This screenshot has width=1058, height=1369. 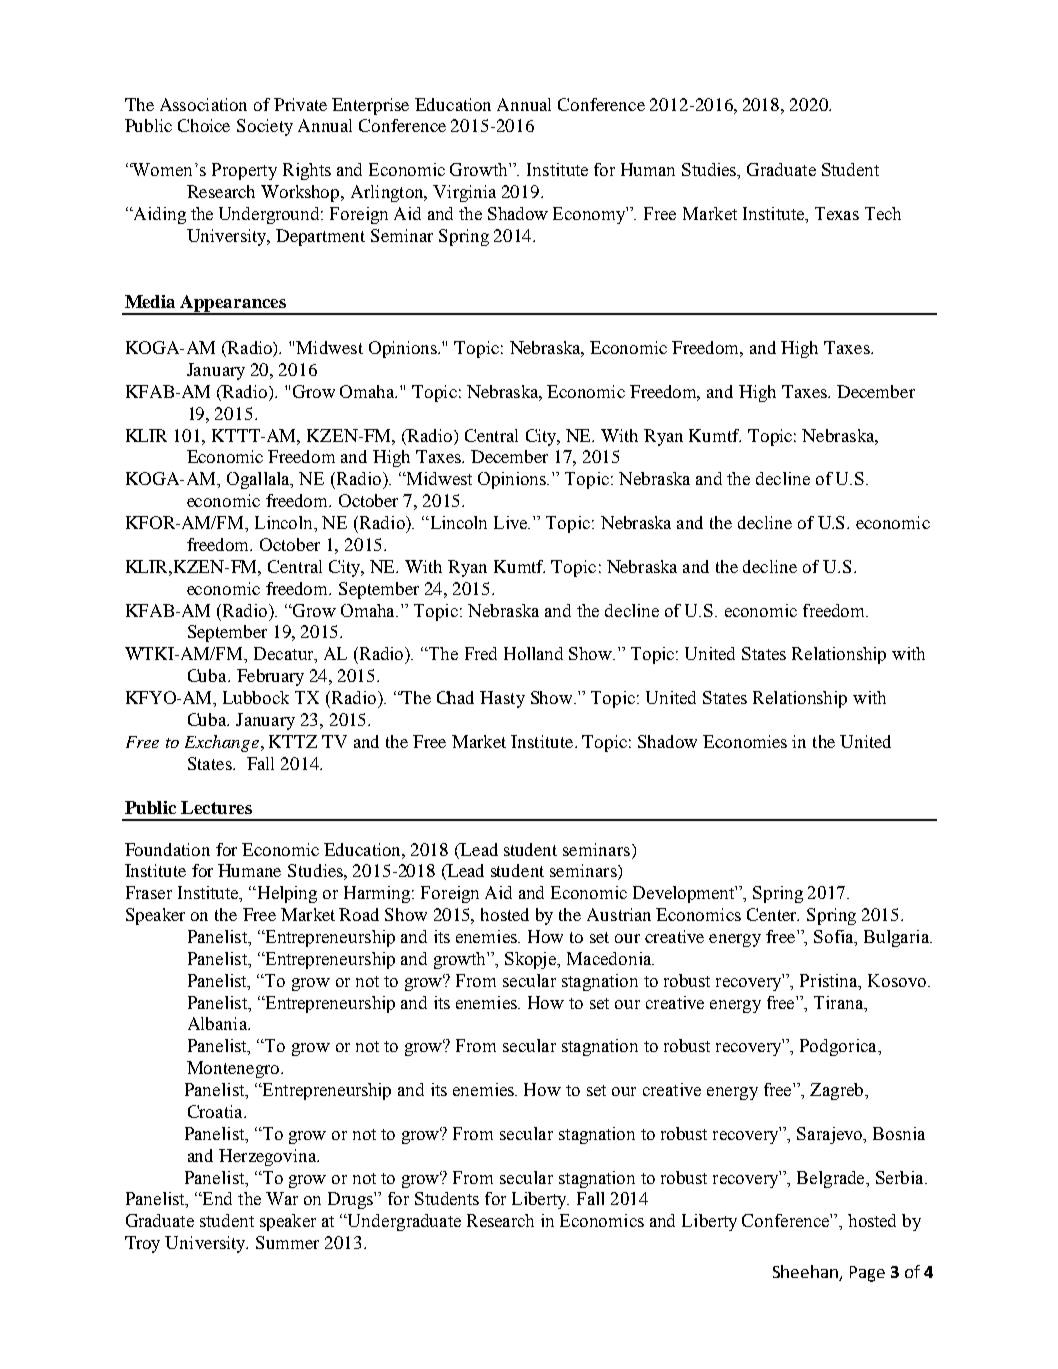 I want to click on Hasty, so click(x=502, y=699).
